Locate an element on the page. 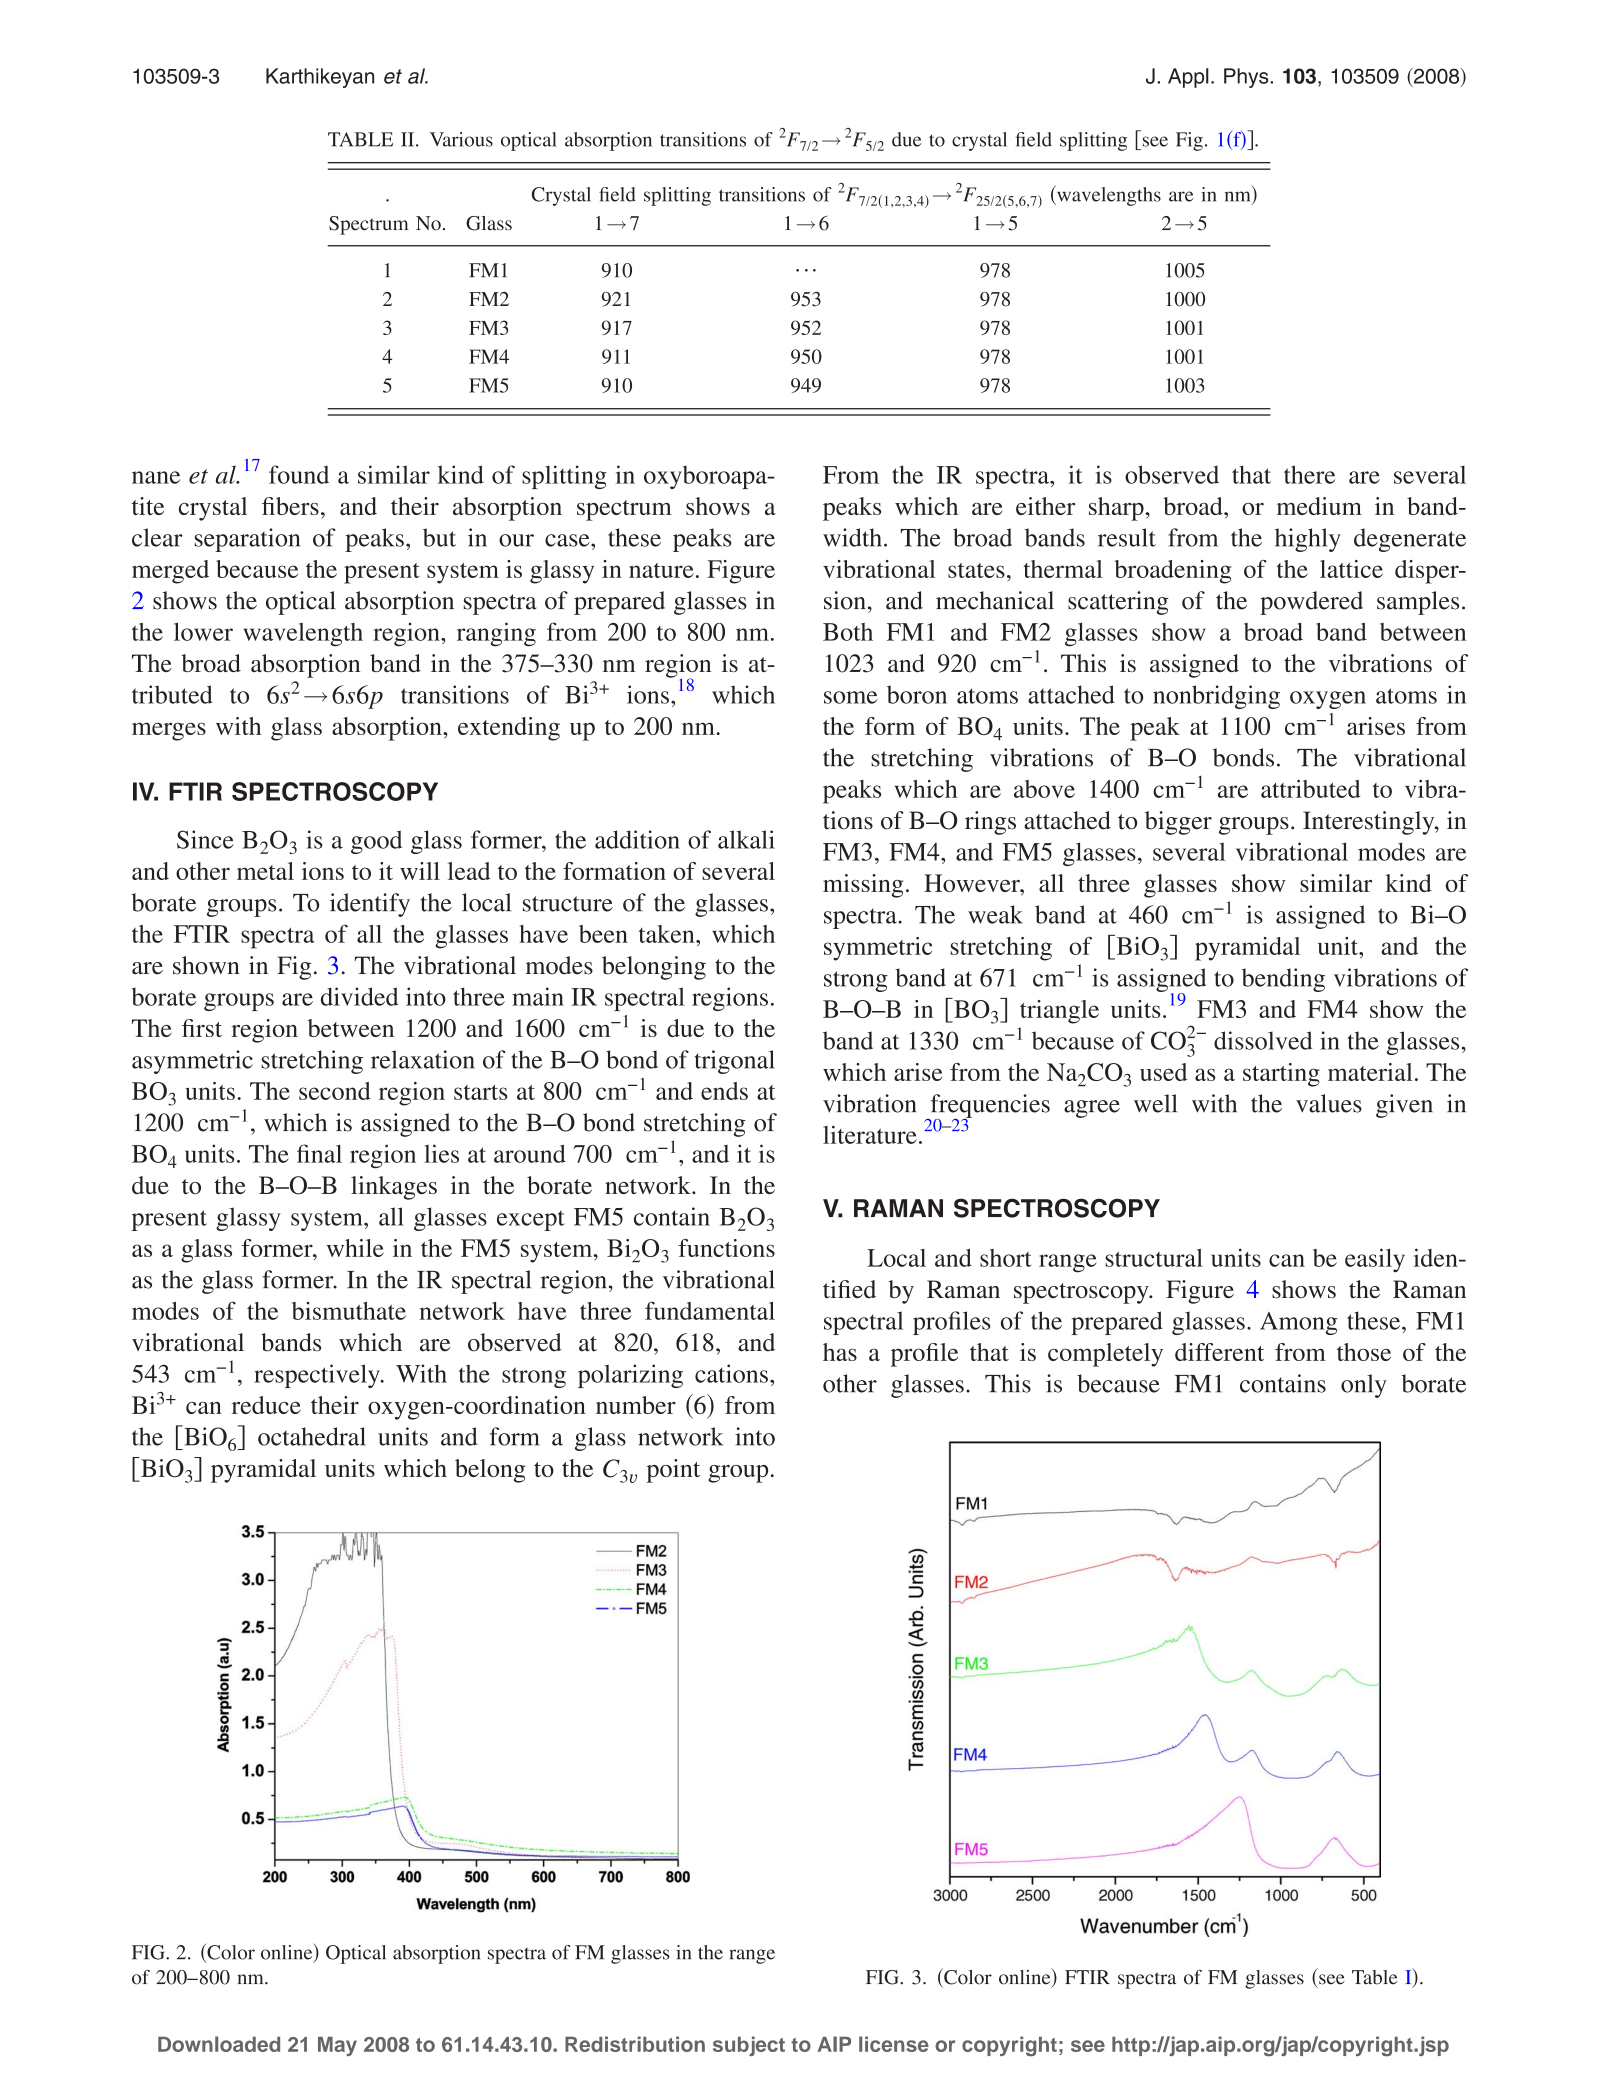  May is located at coordinates (337, 2046).
